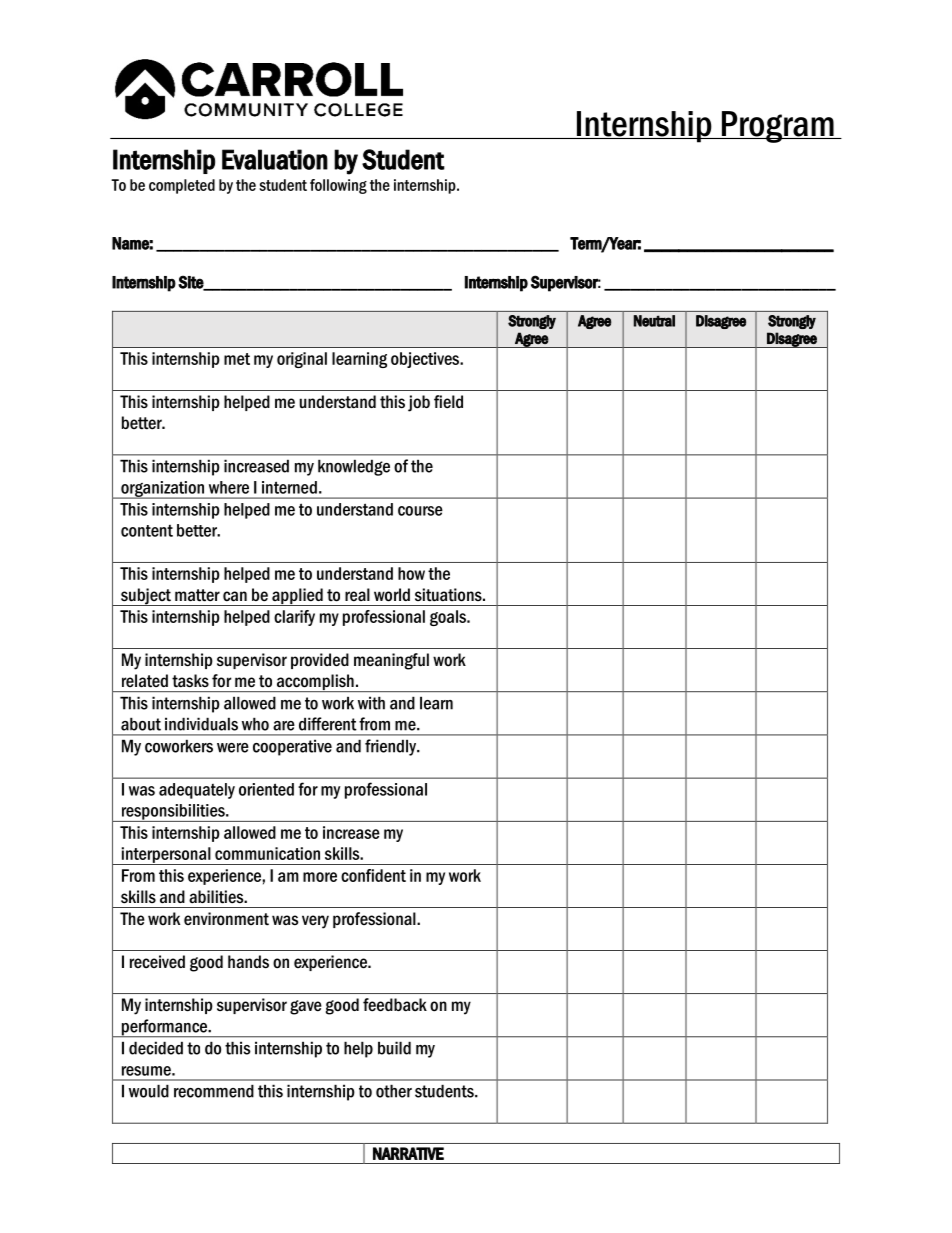 Image resolution: width=952 pixels, height=1233 pixels. I want to click on build, so click(394, 1048).
